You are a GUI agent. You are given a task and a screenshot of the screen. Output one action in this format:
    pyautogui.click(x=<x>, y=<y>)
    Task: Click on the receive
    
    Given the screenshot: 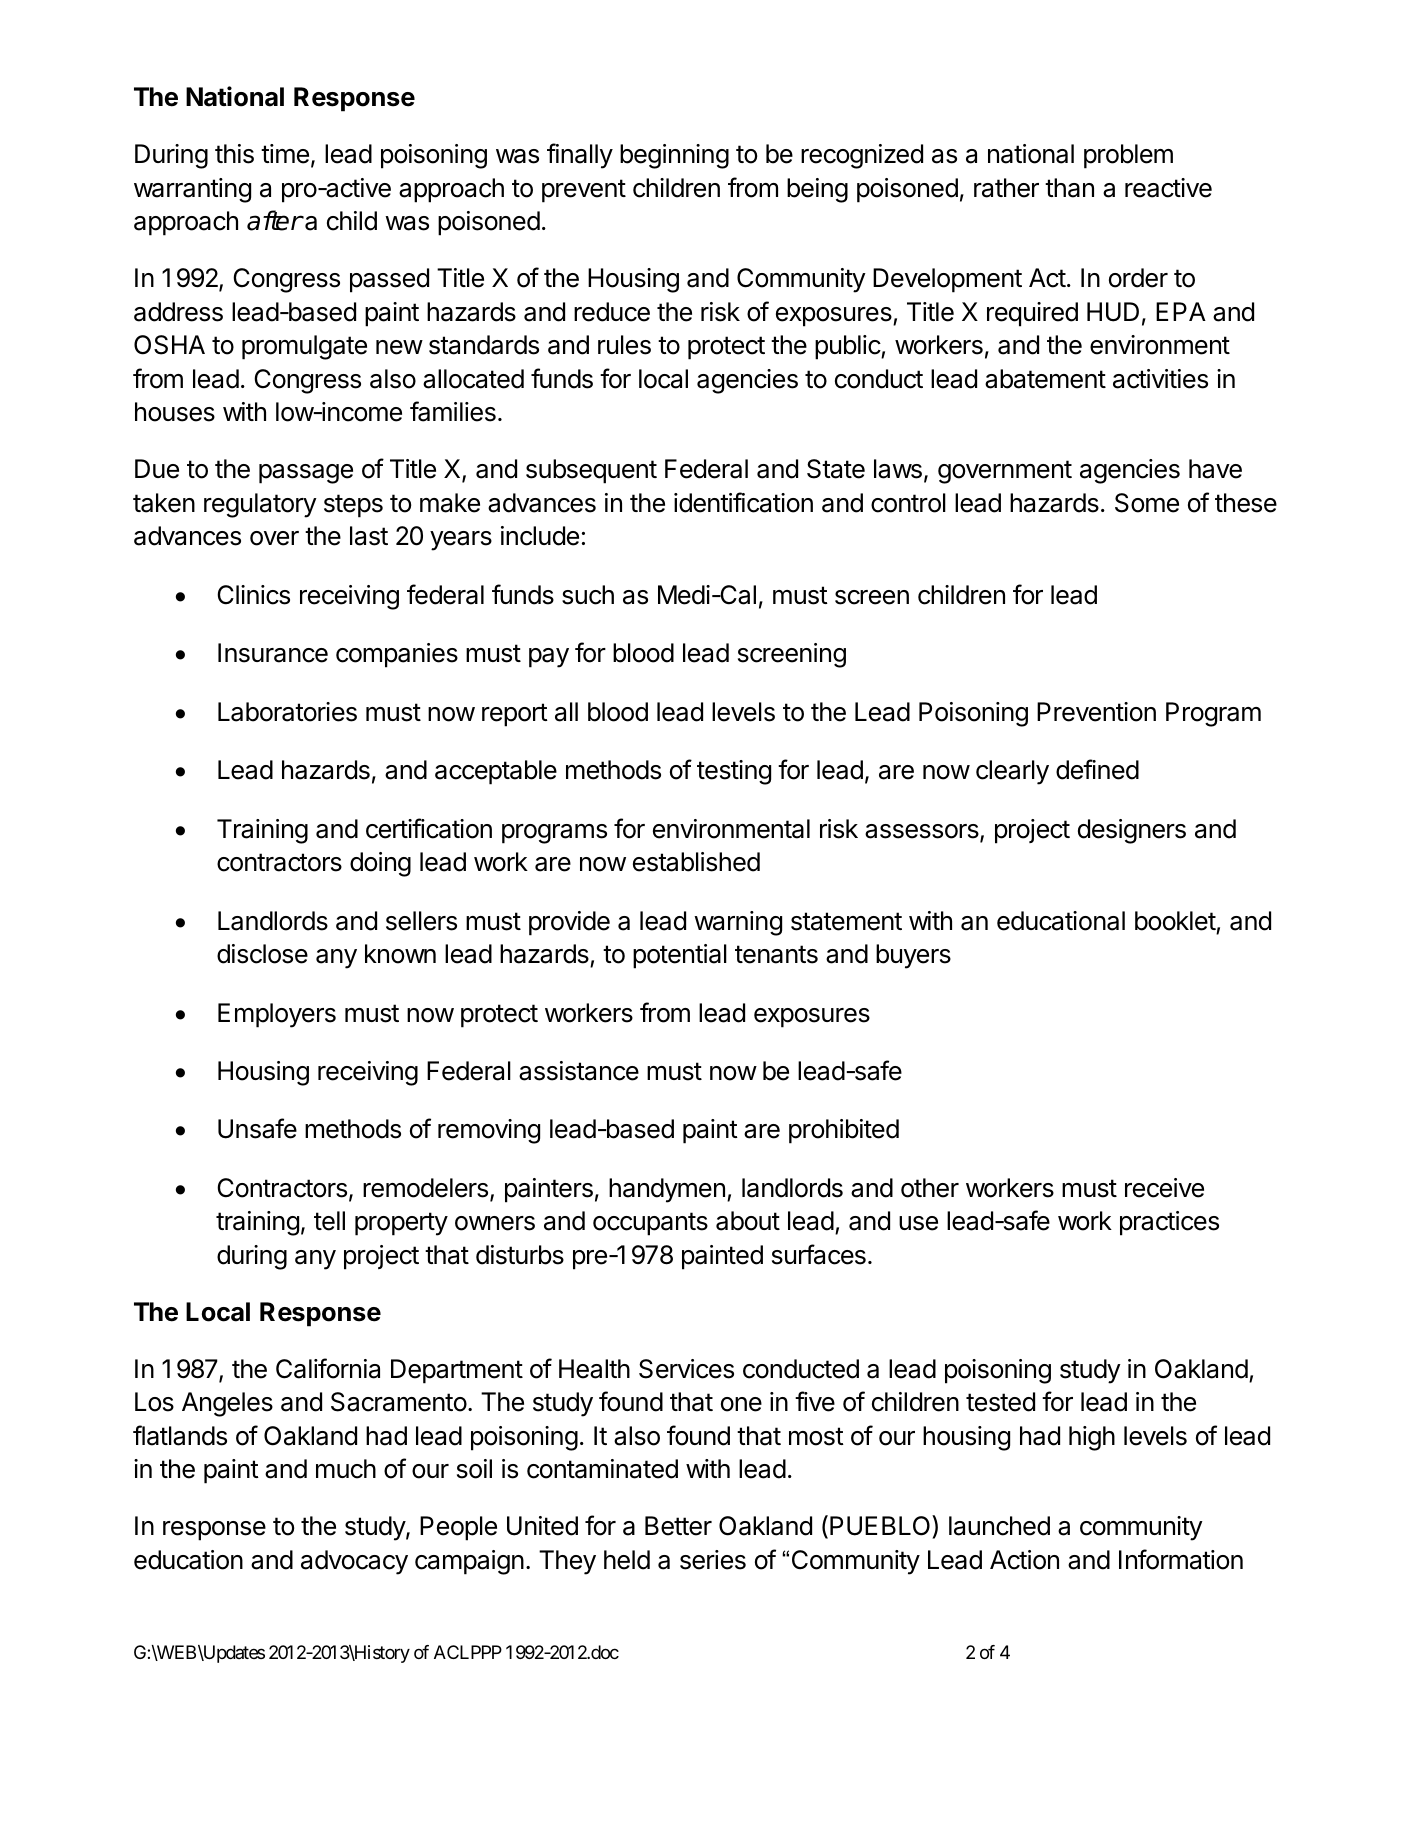 What is the action you would take?
    pyautogui.click(x=1164, y=1188)
